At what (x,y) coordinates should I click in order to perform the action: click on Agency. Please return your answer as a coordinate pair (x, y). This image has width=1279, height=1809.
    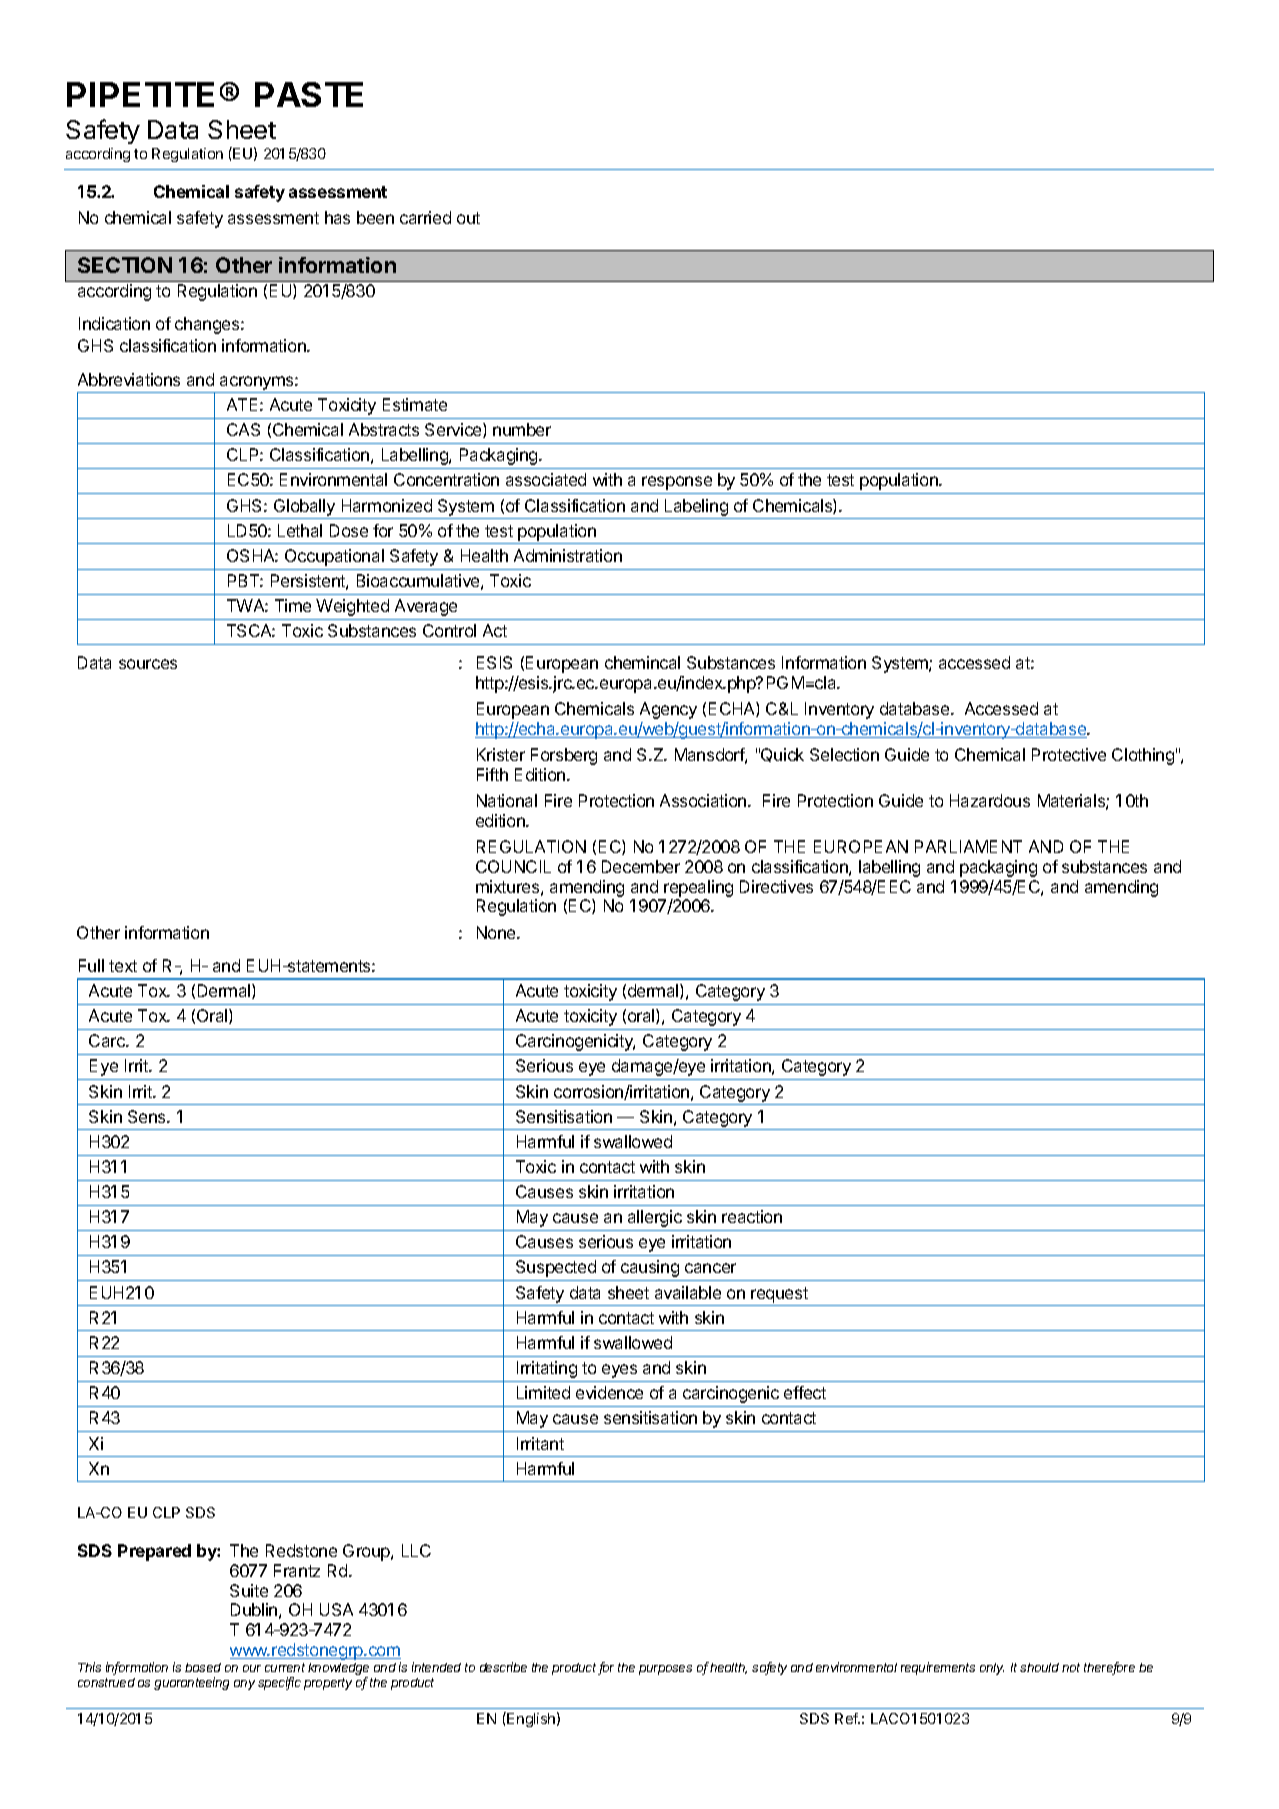
    Looking at the image, I should click on (668, 710).
